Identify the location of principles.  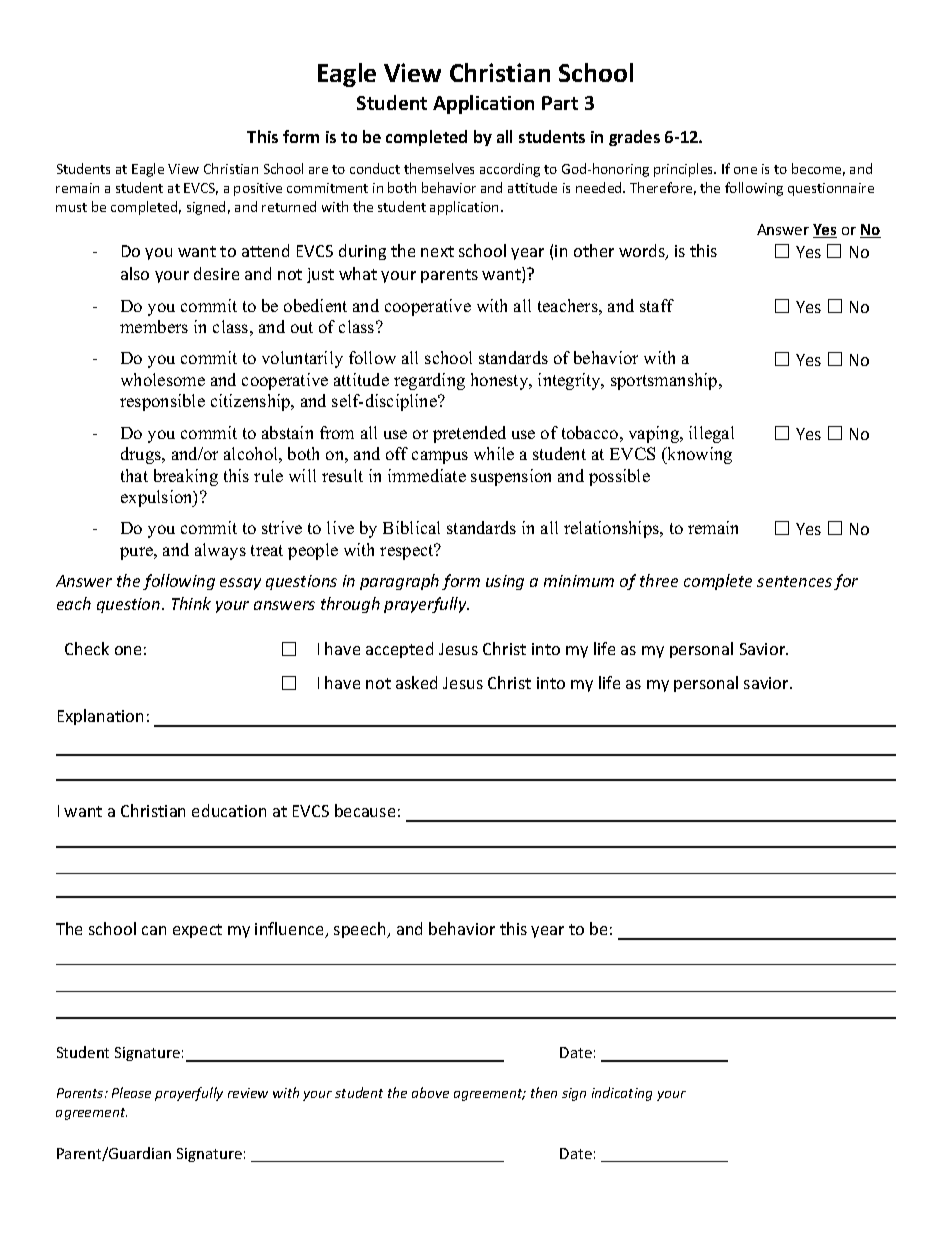
(685, 170).
